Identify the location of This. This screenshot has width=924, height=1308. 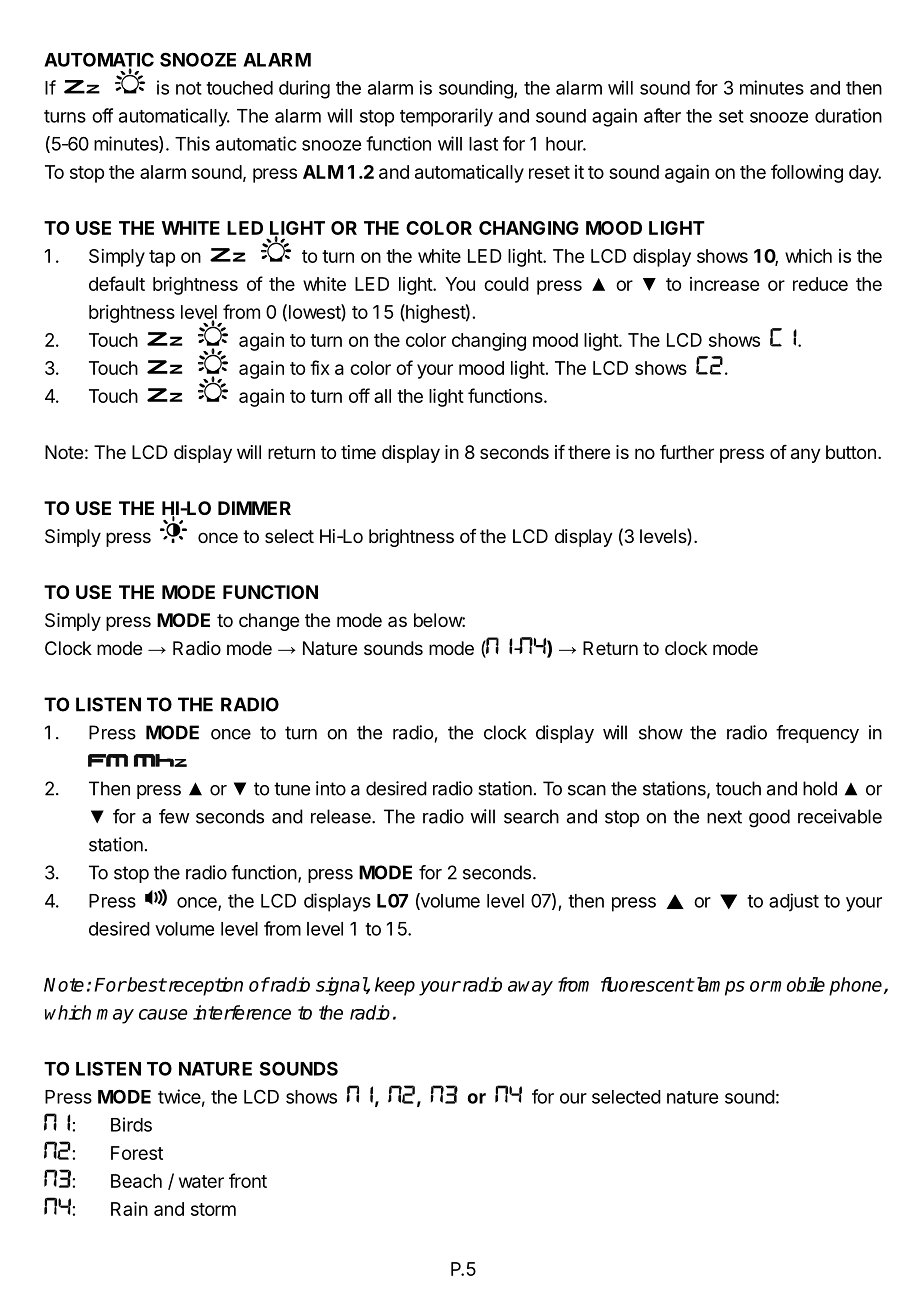
(192, 143).
